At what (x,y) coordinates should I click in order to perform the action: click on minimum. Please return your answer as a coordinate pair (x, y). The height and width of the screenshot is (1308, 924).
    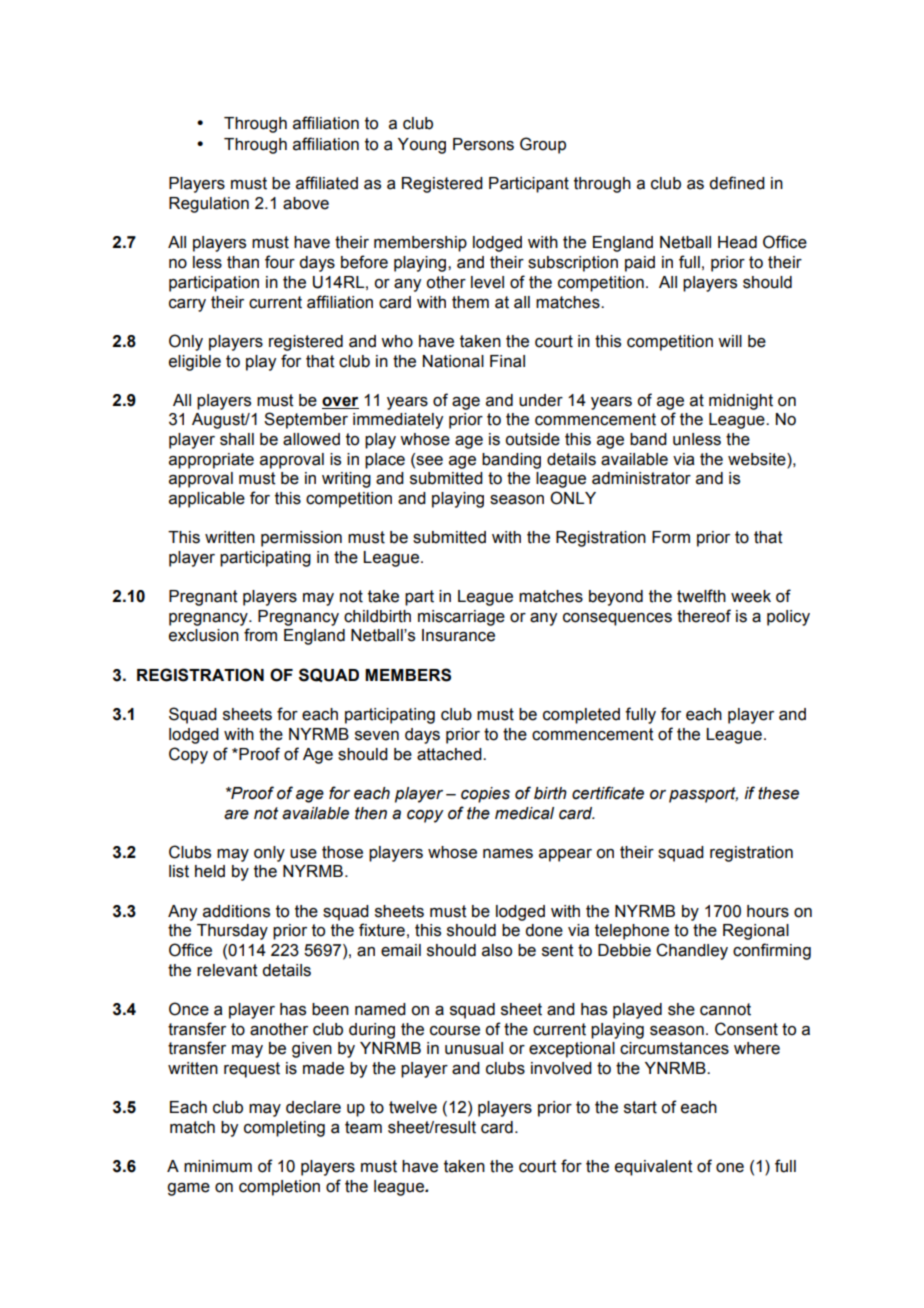
    Looking at the image, I should click on (218, 1166).
